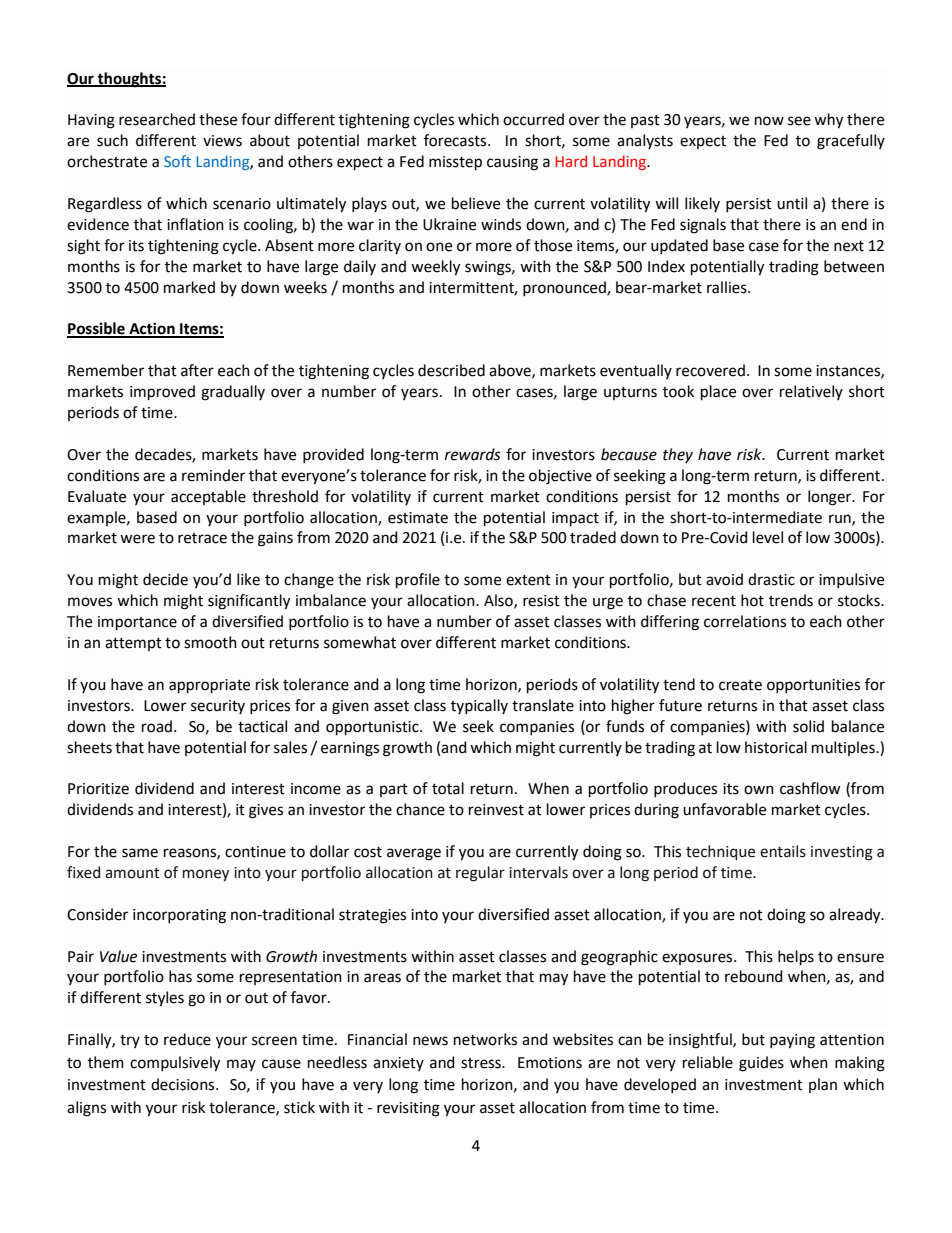 This screenshot has height=1233, width=952. I want to click on same, so click(140, 853).
